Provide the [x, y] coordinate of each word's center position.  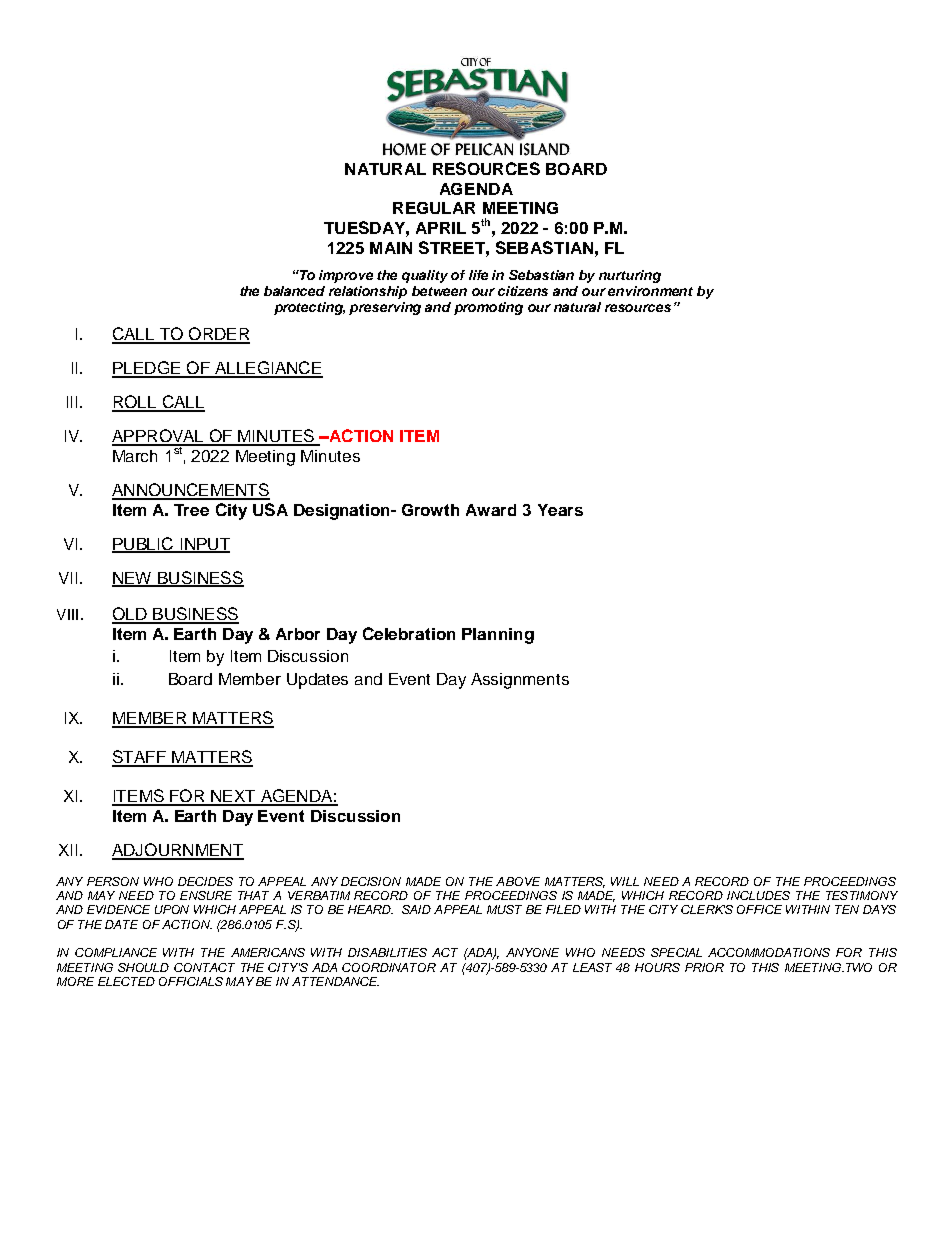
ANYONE [532, 952]
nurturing [630, 276]
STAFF [140, 758]
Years [560, 510]
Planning [498, 636]
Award [491, 510]
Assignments [520, 681]
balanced [294, 291]
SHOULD [143, 967]
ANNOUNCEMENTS [191, 491]
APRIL [441, 228]
